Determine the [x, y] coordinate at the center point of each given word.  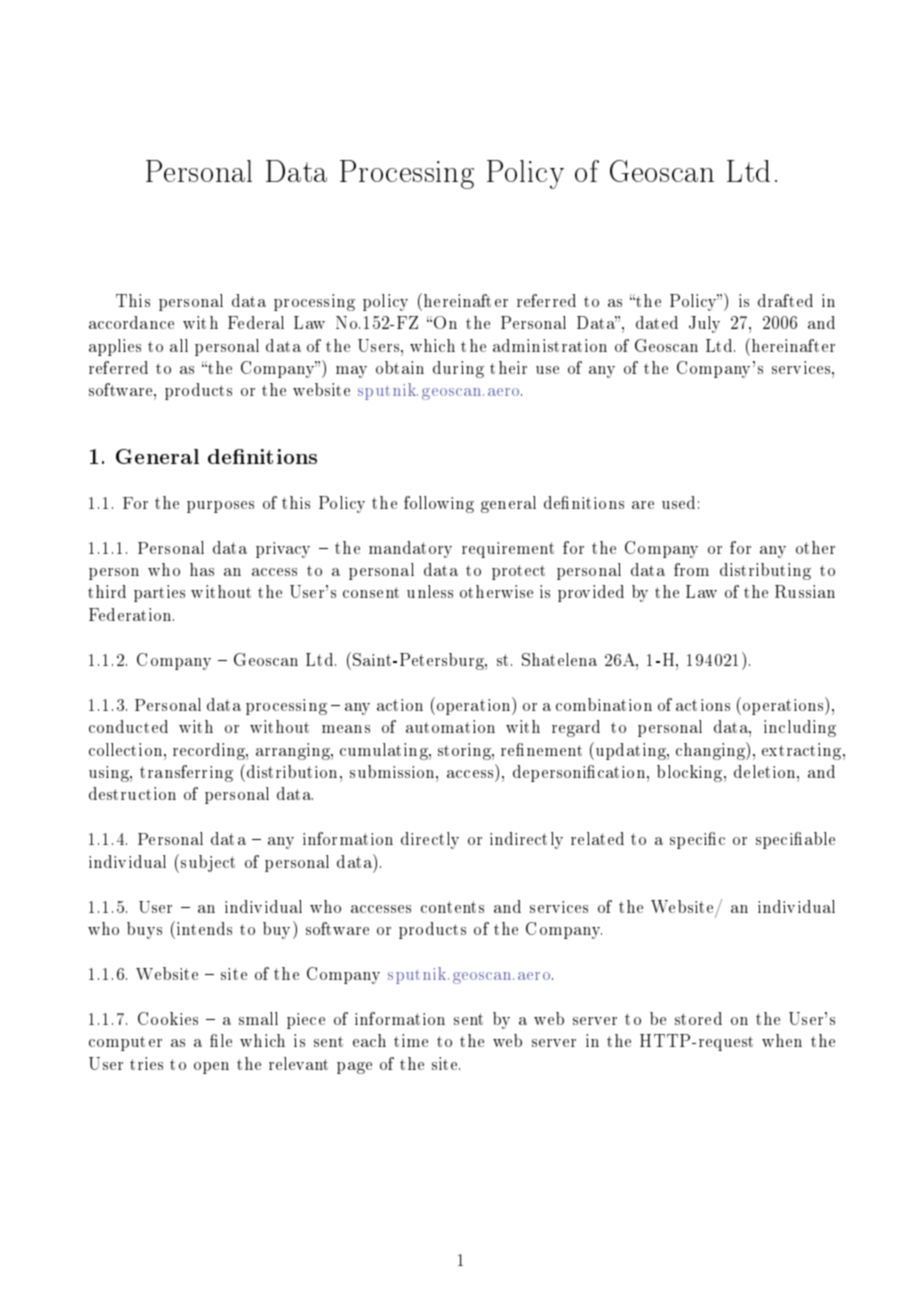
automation [450, 726]
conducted [128, 726]
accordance [131, 322]
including [800, 728]
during [458, 369]
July [704, 324]
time [411, 1040]
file [221, 1040]
